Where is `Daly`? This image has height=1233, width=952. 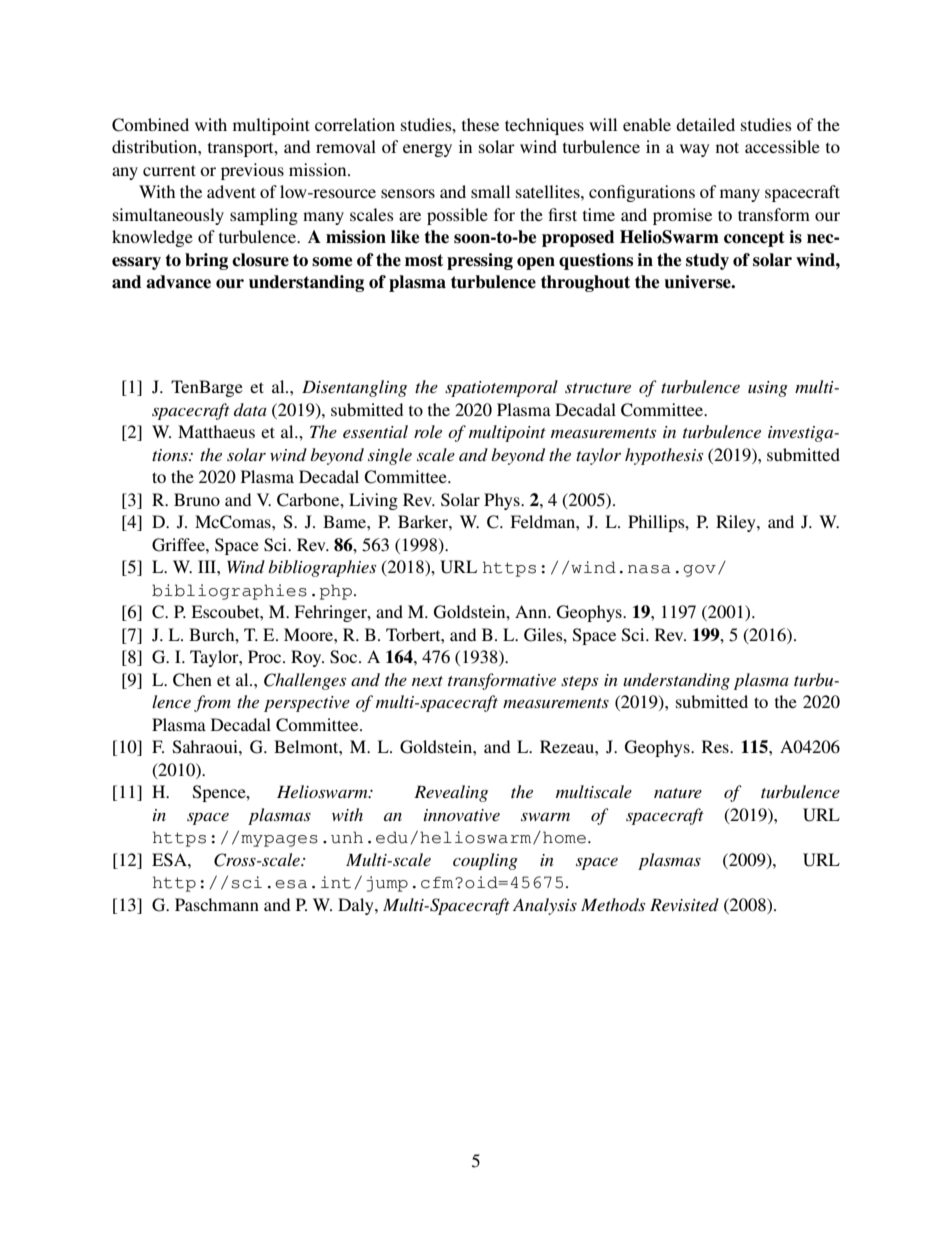 Daly is located at coordinates (357, 906).
